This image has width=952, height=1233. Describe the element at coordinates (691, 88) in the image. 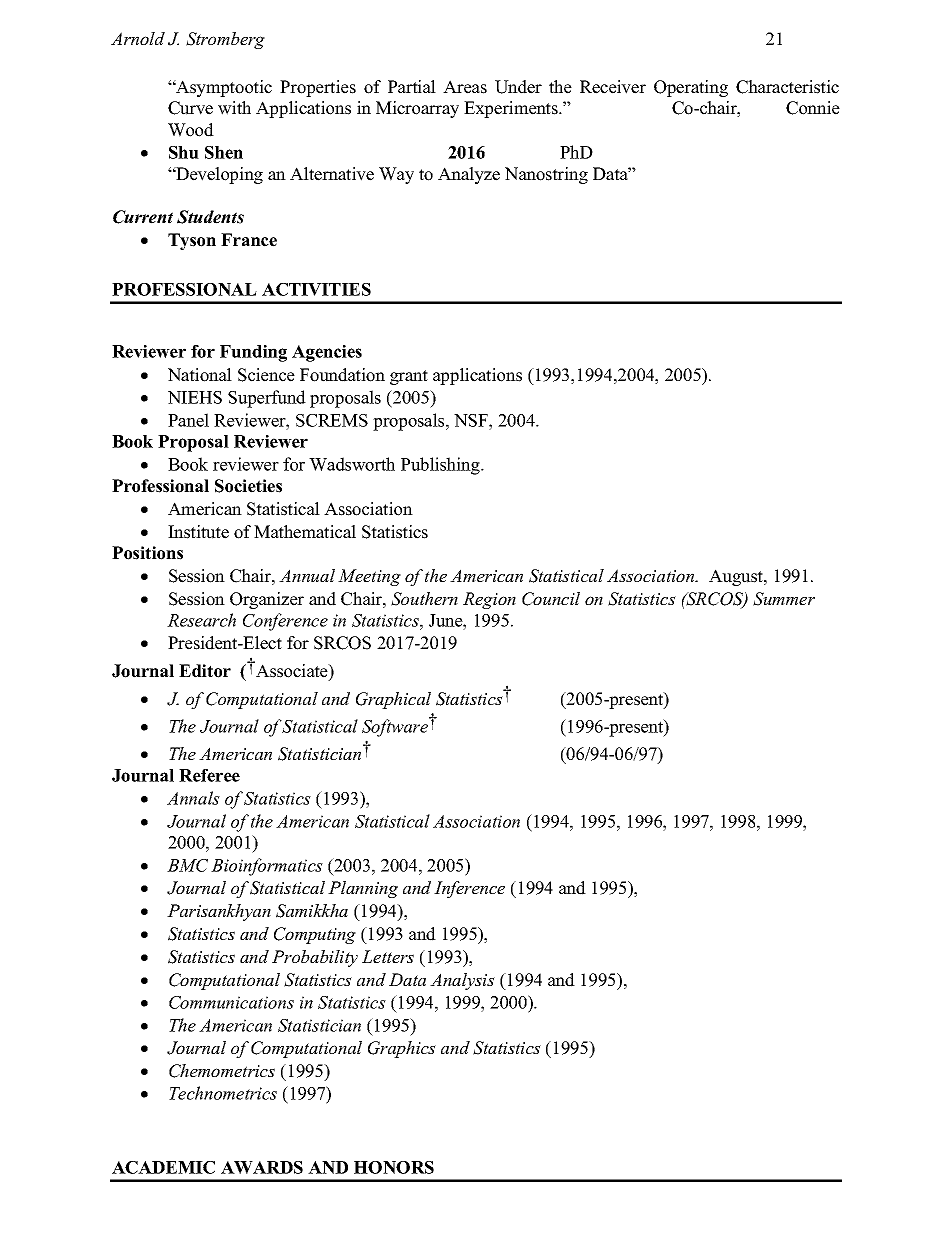

I see `Operating` at that location.
